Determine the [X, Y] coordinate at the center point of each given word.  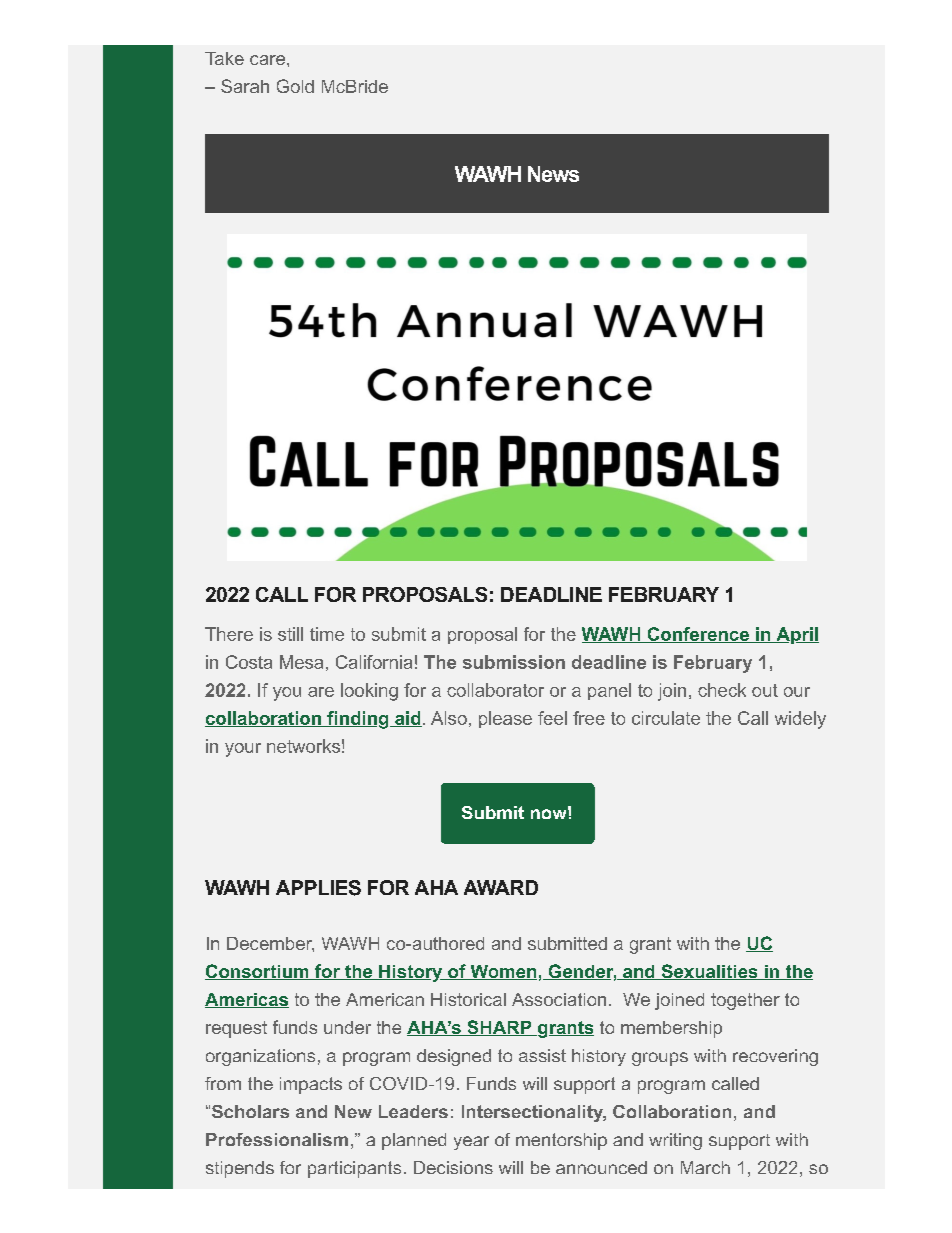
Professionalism [277, 1139]
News [553, 174]
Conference [698, 635]
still [290, 634]
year [471, 1143]
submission [514, 662]
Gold [295, 86]
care [269, 60]
